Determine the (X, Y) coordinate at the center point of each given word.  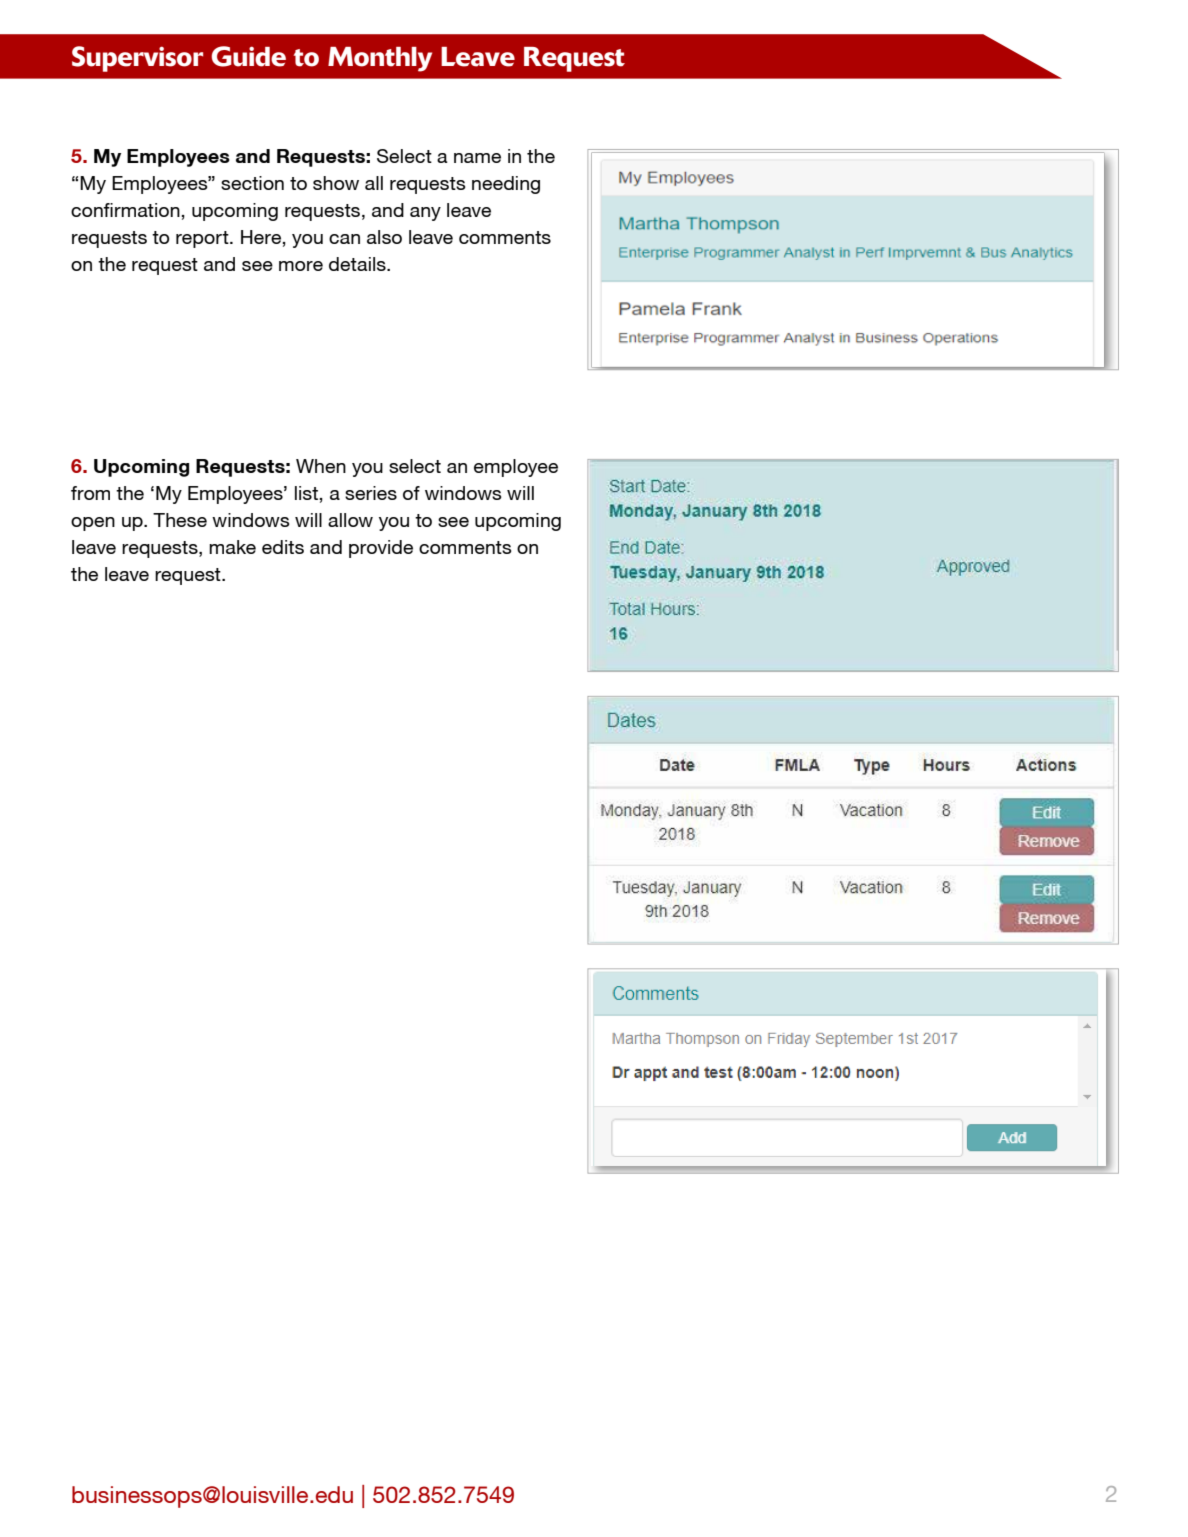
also (384, 237)
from (90, 493)
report (203, 239)
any (425, 214)
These (180, 520)
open (93, 524)
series (371, 493)
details (358, 264)
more (301, 266)
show (336, 183)
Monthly (380, 59)
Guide (248, 56)
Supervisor (137, 59)
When (321, 466)
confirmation (125, 210)
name (477, 158)
